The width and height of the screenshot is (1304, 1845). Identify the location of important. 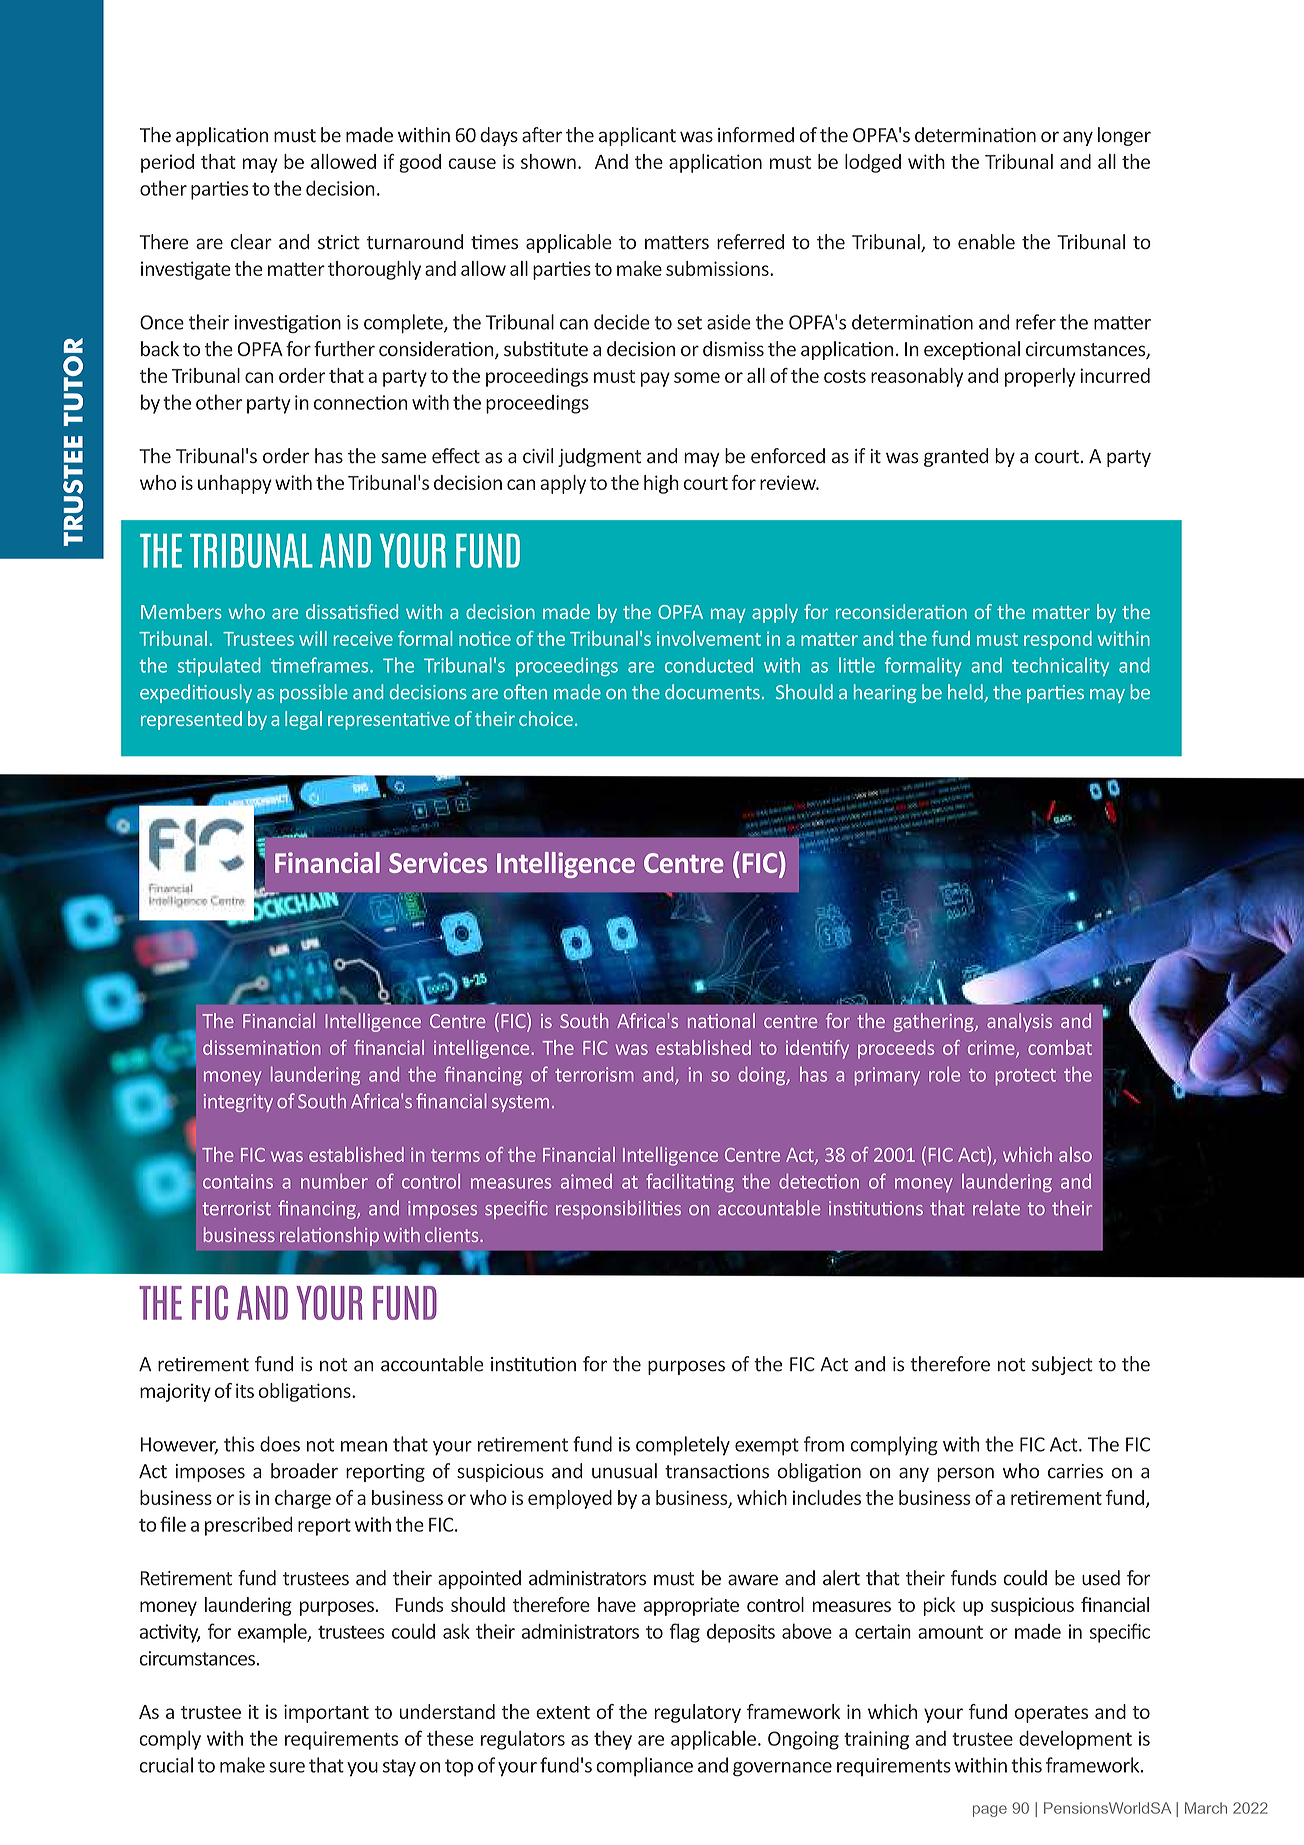
(326, 1713).
